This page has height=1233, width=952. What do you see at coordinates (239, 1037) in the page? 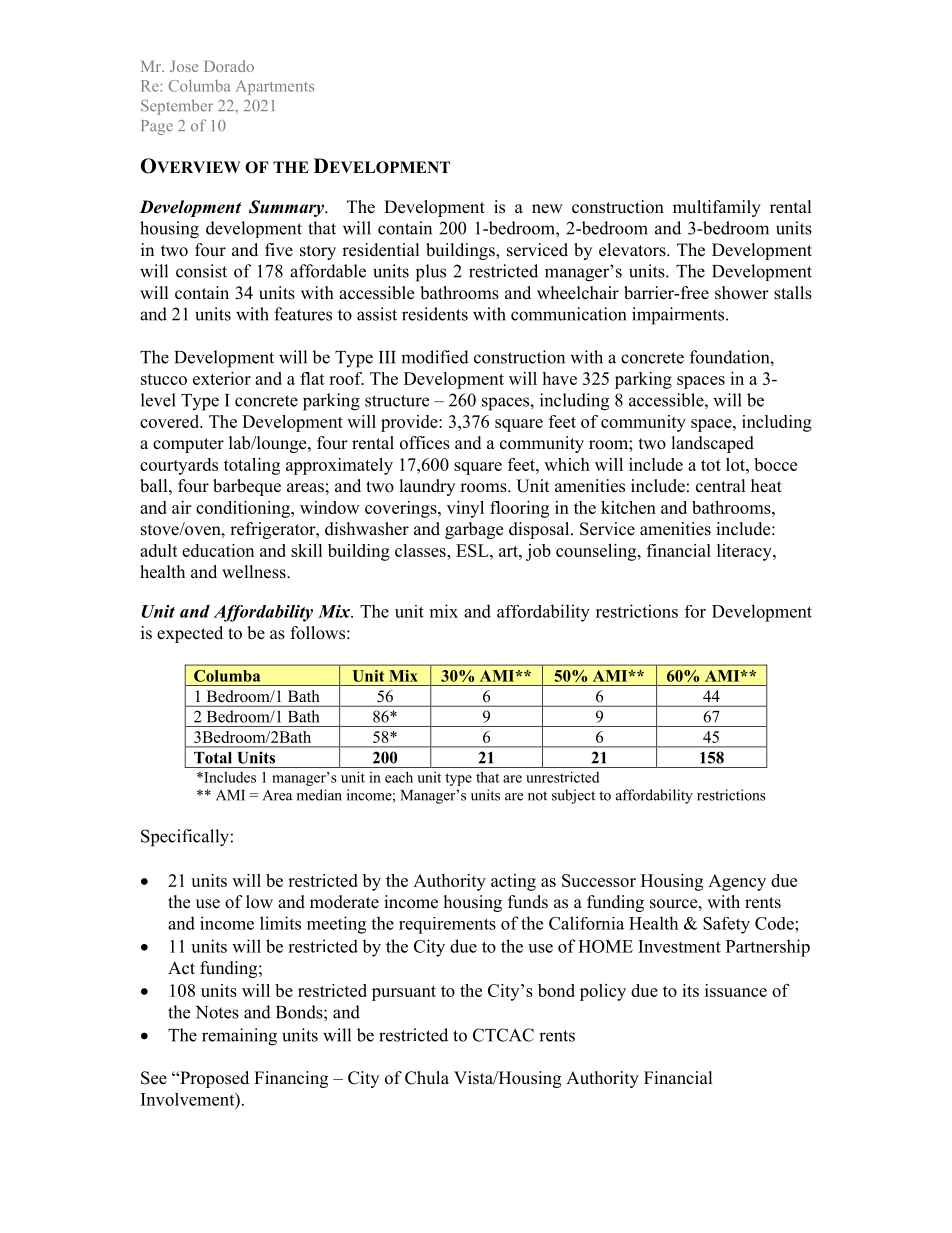
I see `remaining` at bounding box center [239, 1037].
